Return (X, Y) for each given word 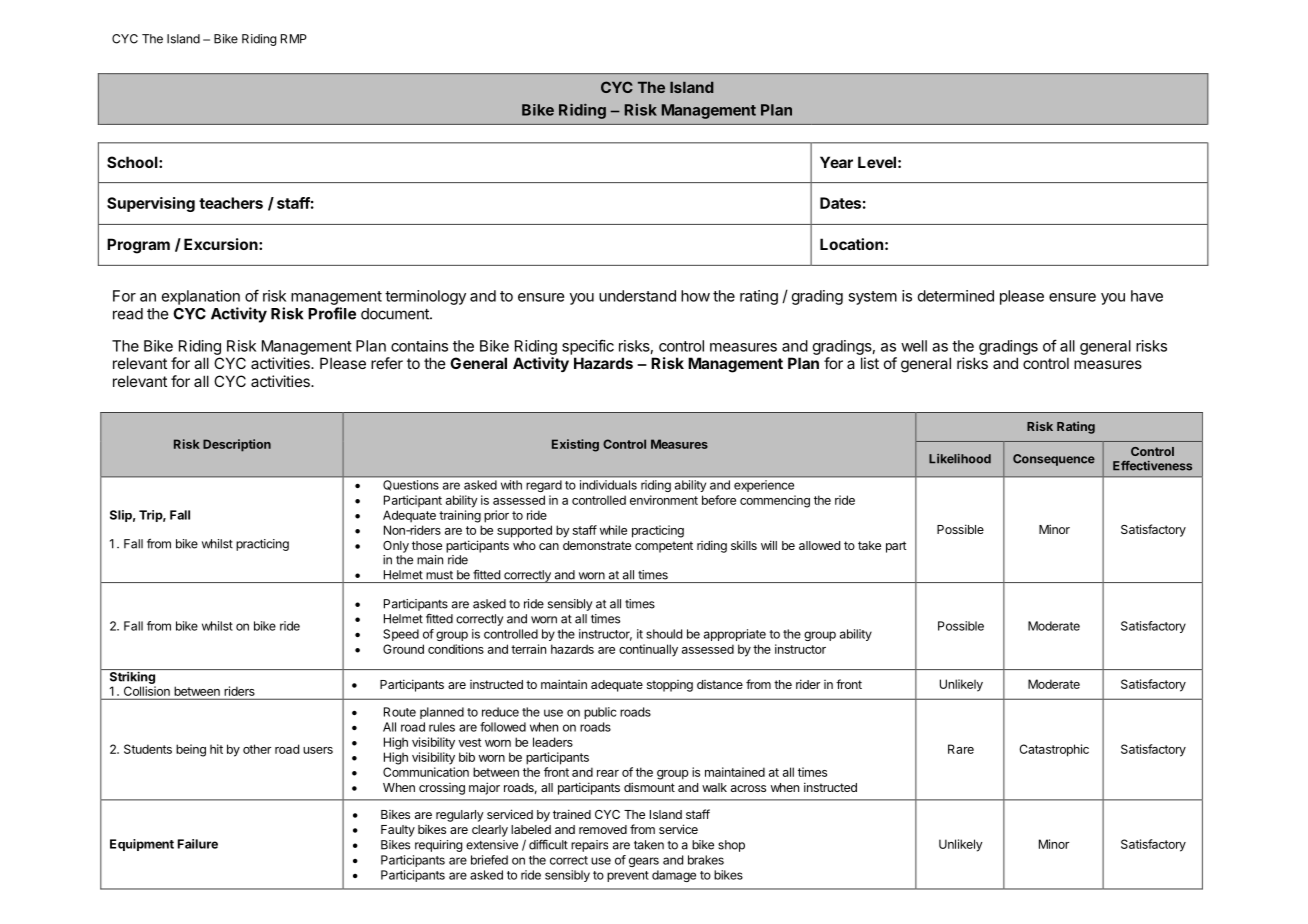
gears (644, 862)
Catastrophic (1054, 750)
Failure (198, 844)
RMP (294, 39)
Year (836, 162)
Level (877, 162)
